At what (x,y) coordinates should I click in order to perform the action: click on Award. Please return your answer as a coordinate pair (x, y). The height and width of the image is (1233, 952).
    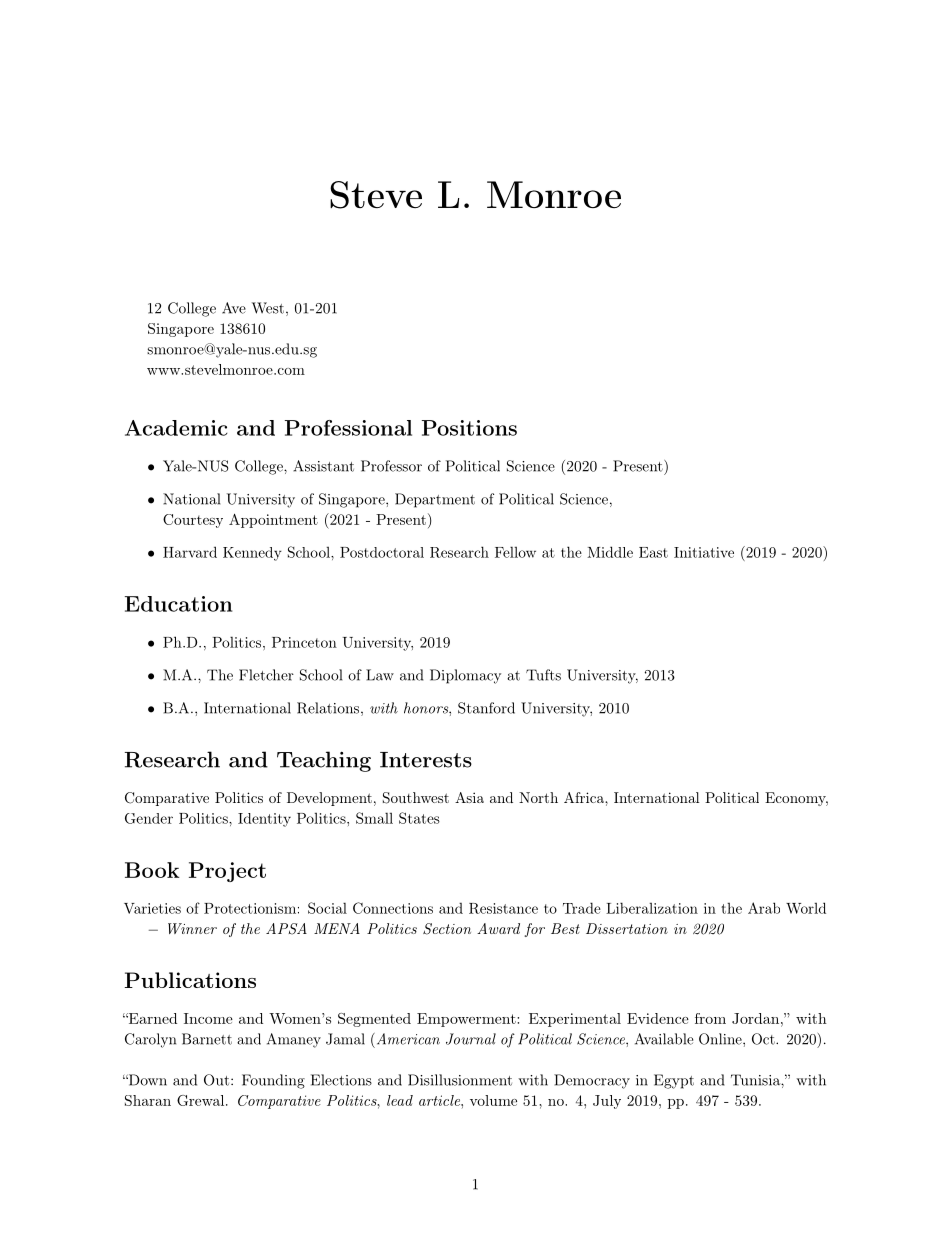
    Looking at the image, I should click on (498, 928).
